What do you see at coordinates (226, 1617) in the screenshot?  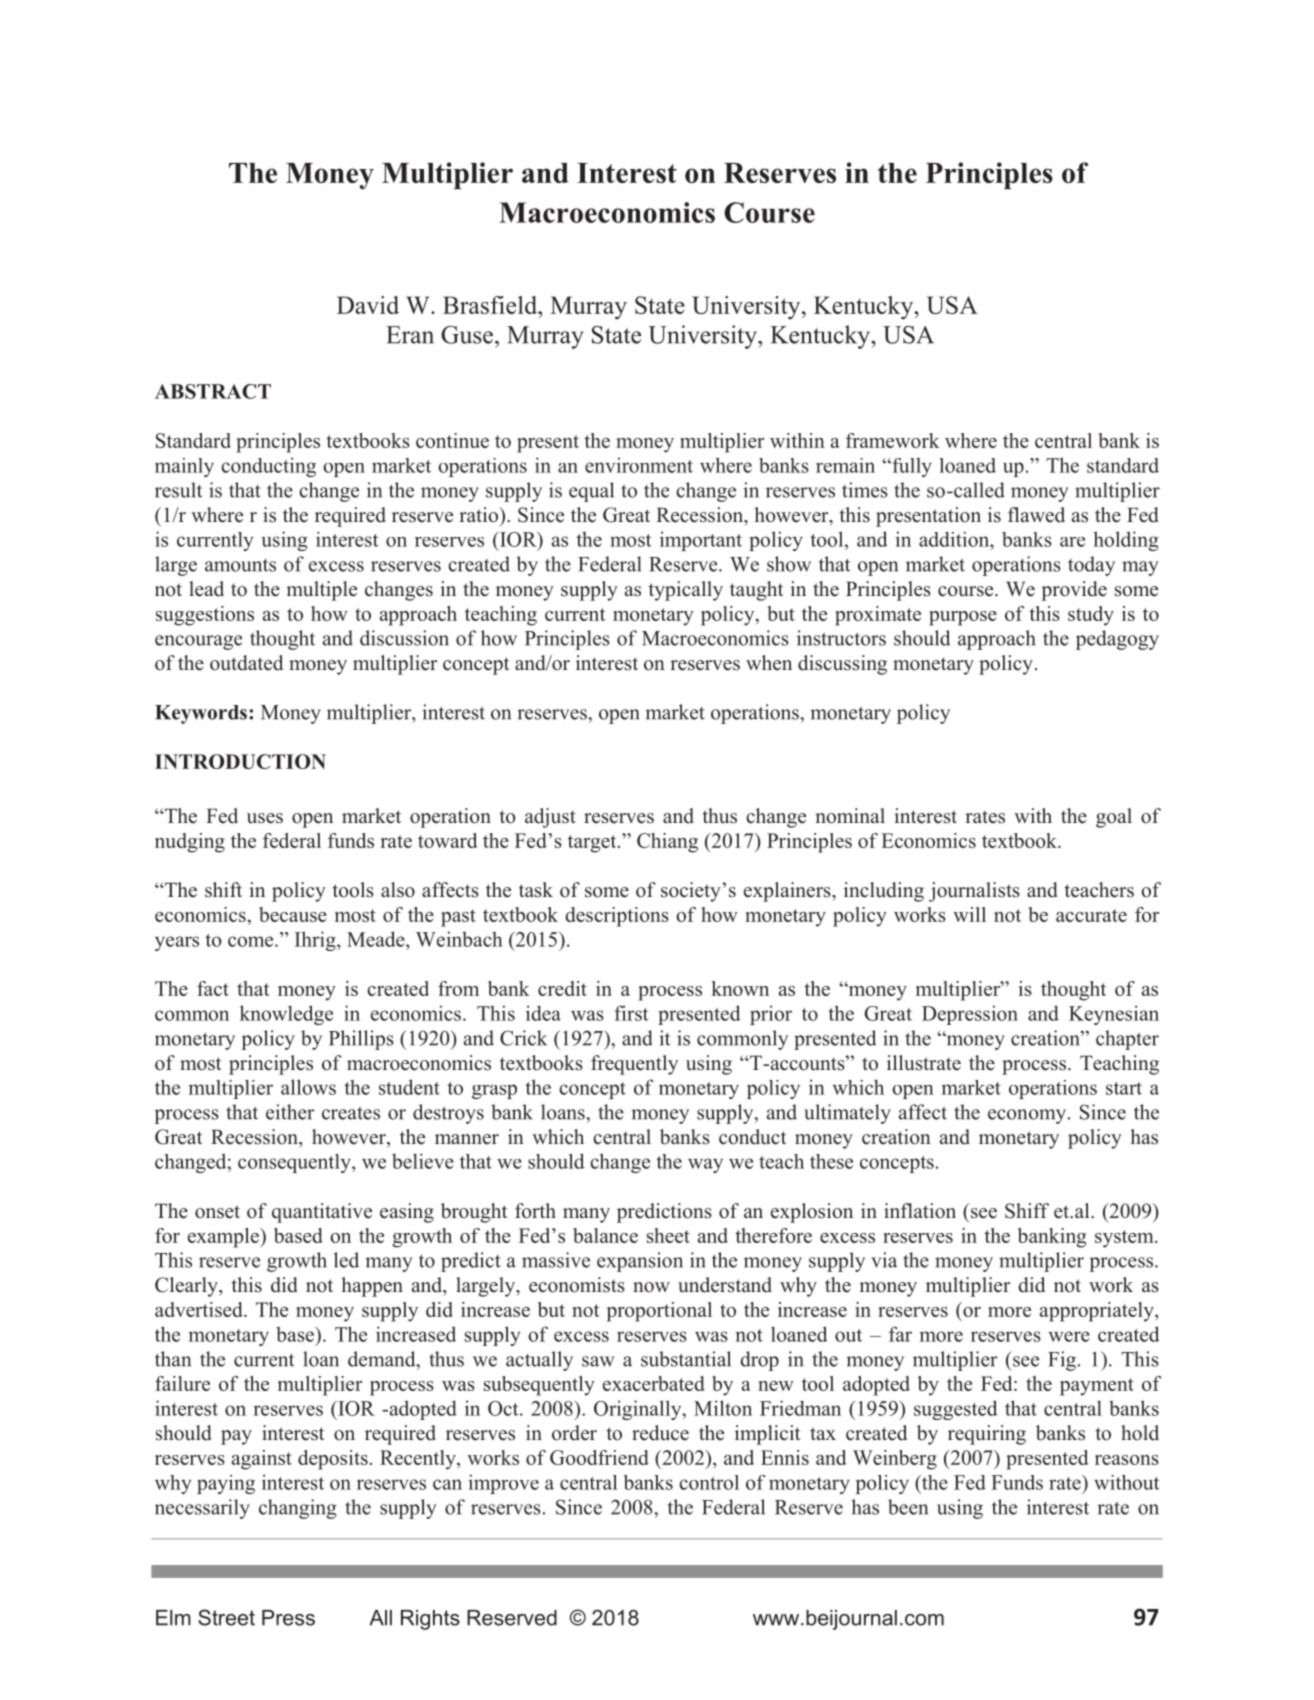 I see `Street` at bounding box center [226, 1617].
